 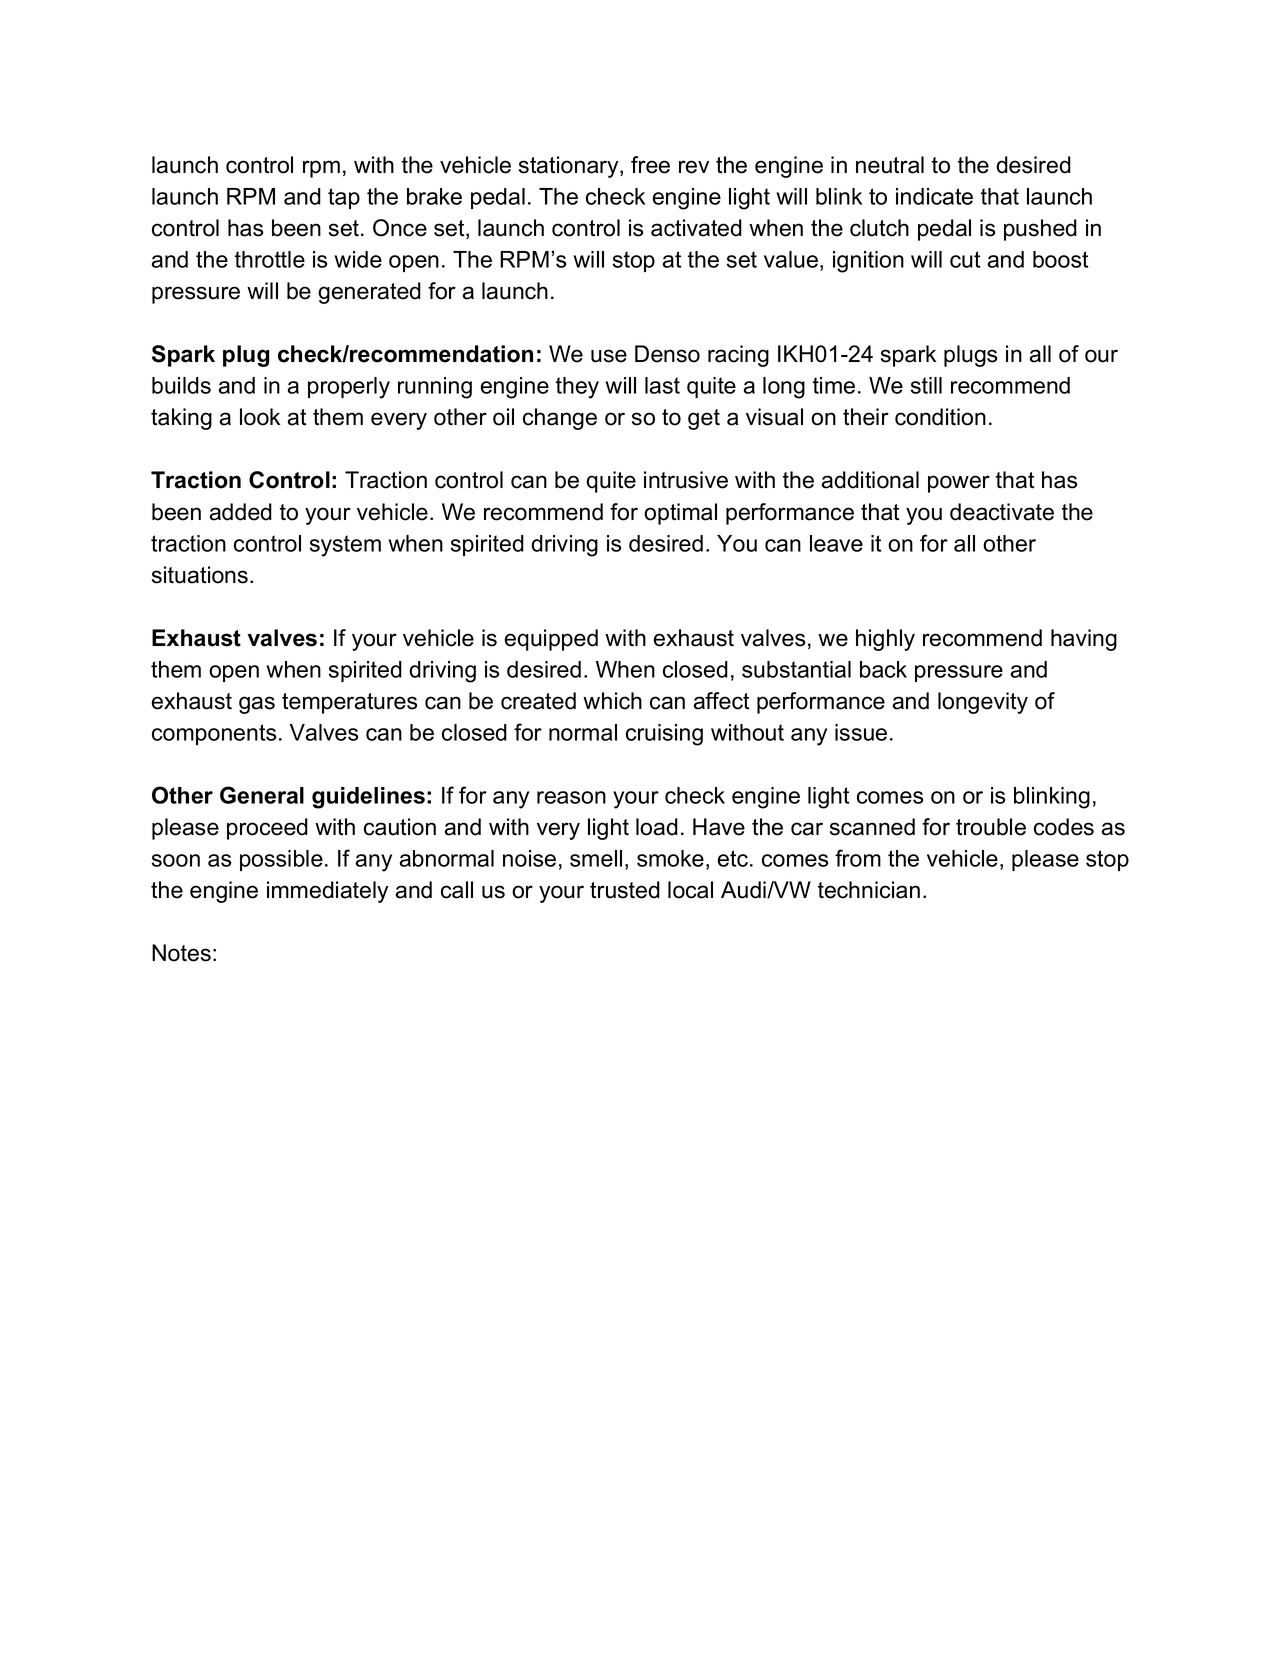 I want to click on free, so click(x=650, y=165).
